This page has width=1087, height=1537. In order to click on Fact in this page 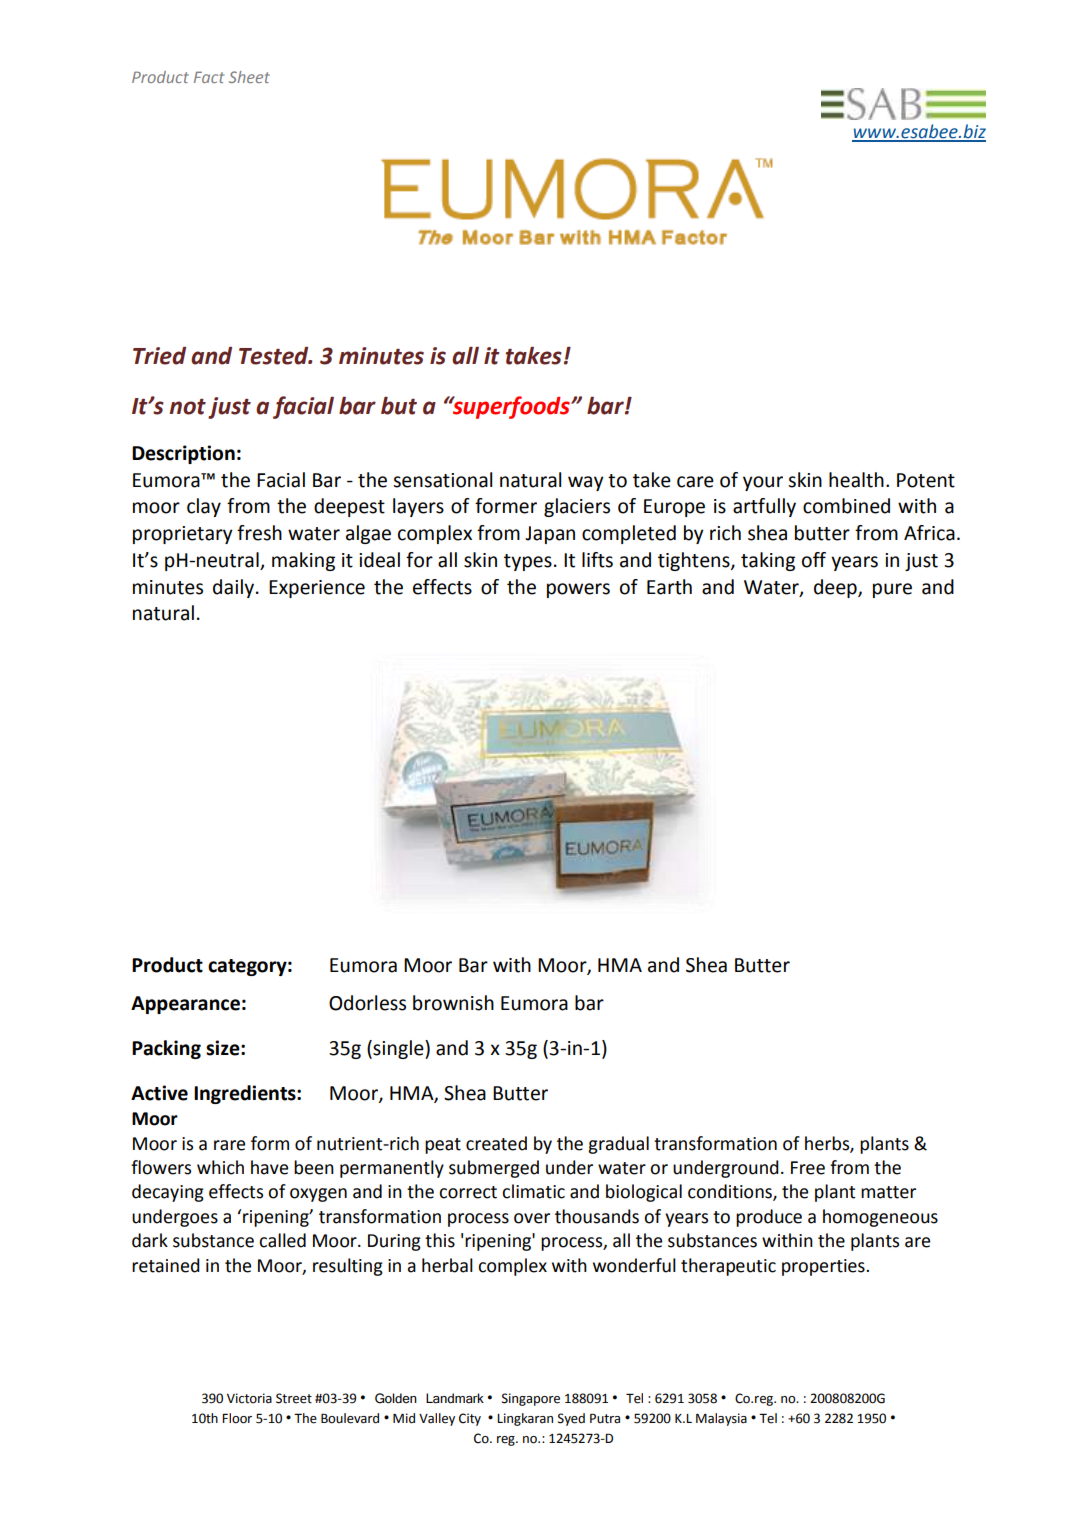, I will do `click(209, 77)`.
